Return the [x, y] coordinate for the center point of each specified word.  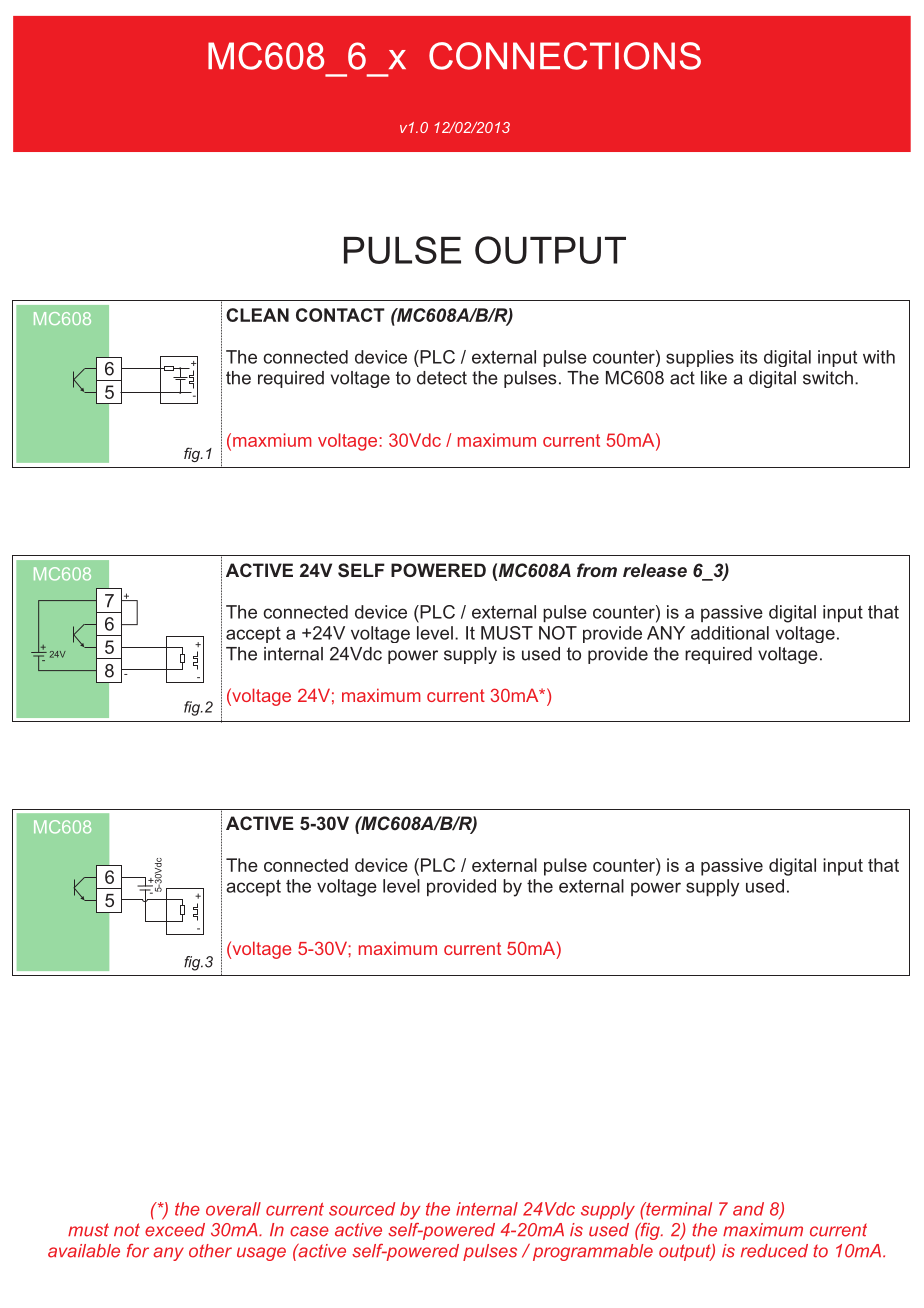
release [655, 570]
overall [233, 1209]
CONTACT [340, 315]
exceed [175, 1230]
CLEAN [257, 315]
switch [828, 378]
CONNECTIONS [565, 56]
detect [442, 378]
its [749, 357]
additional [730, 633]
